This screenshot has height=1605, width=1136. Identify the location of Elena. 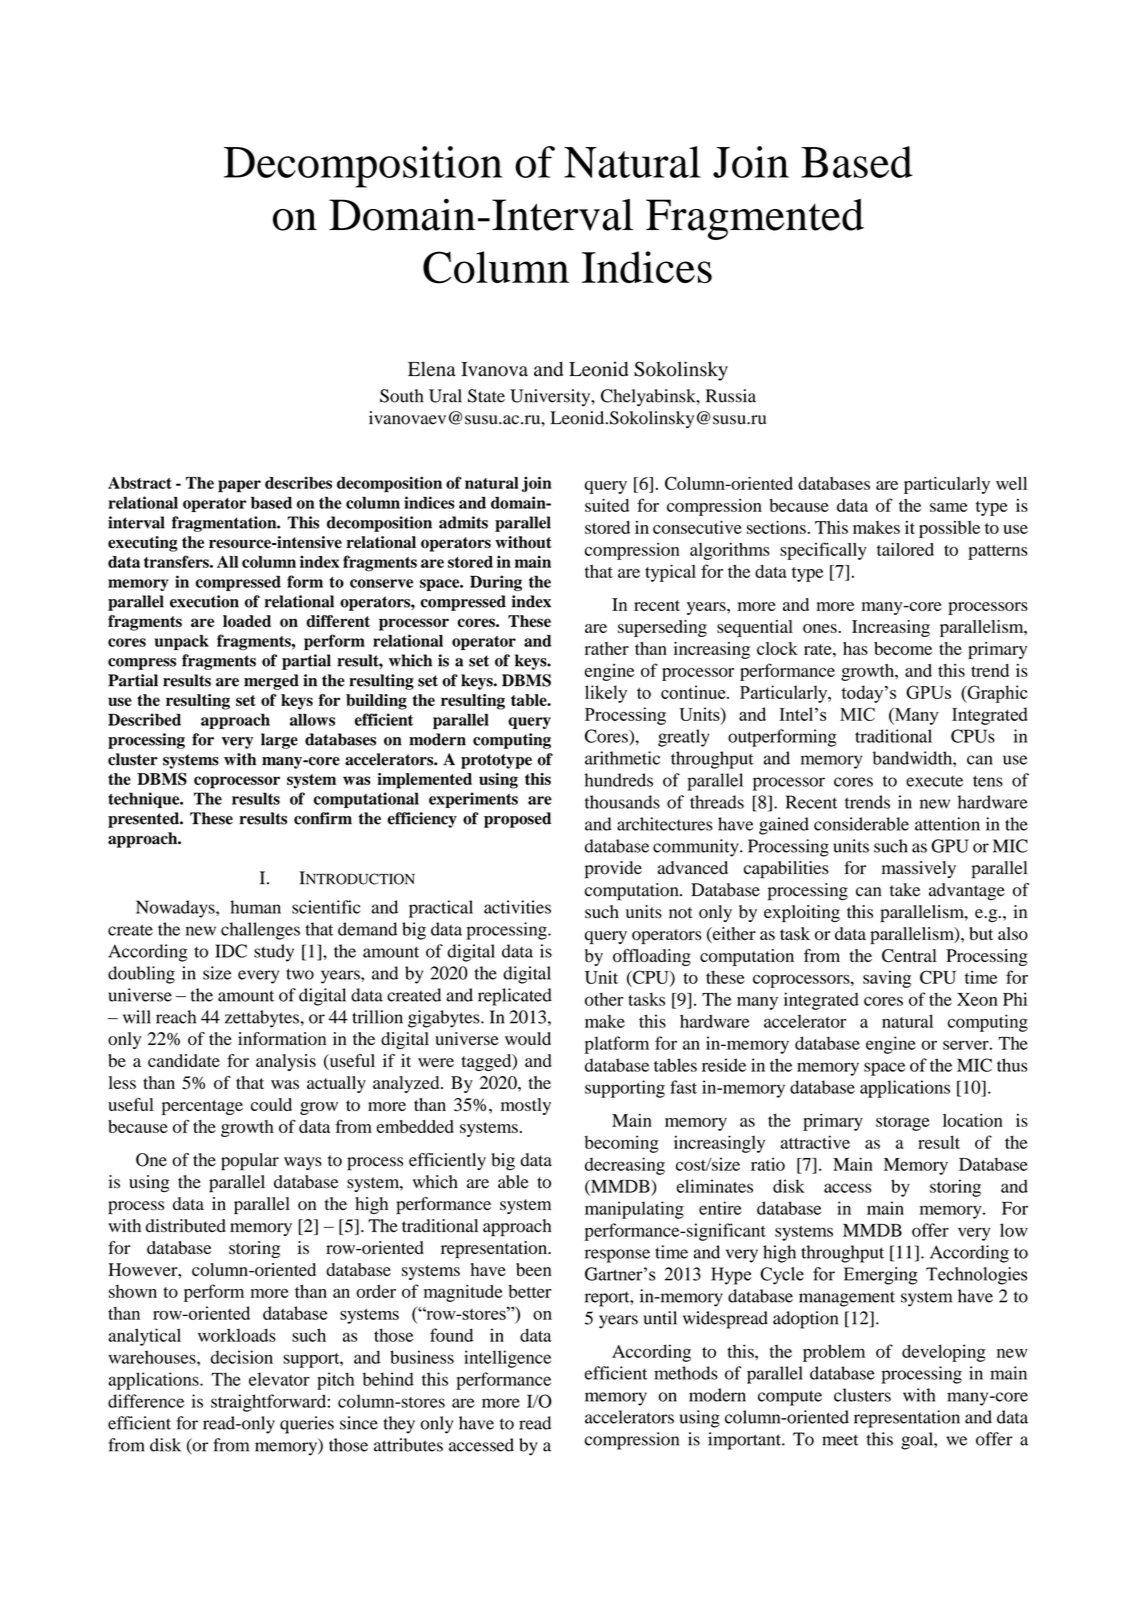
(432, 369).
